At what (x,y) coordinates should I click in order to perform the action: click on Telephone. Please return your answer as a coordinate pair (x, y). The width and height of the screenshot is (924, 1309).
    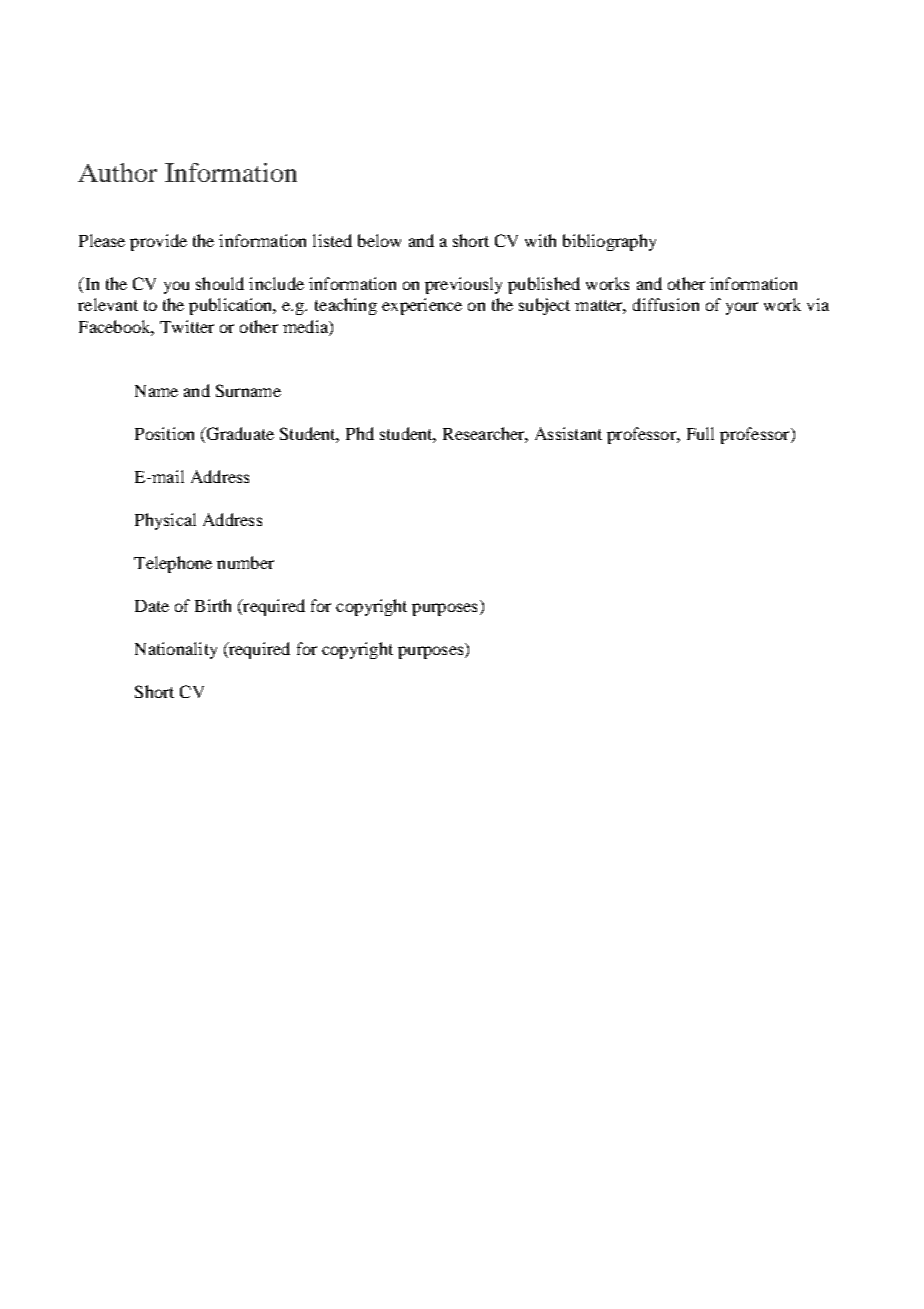
    Looking at the image, I should click on (173, 564).
